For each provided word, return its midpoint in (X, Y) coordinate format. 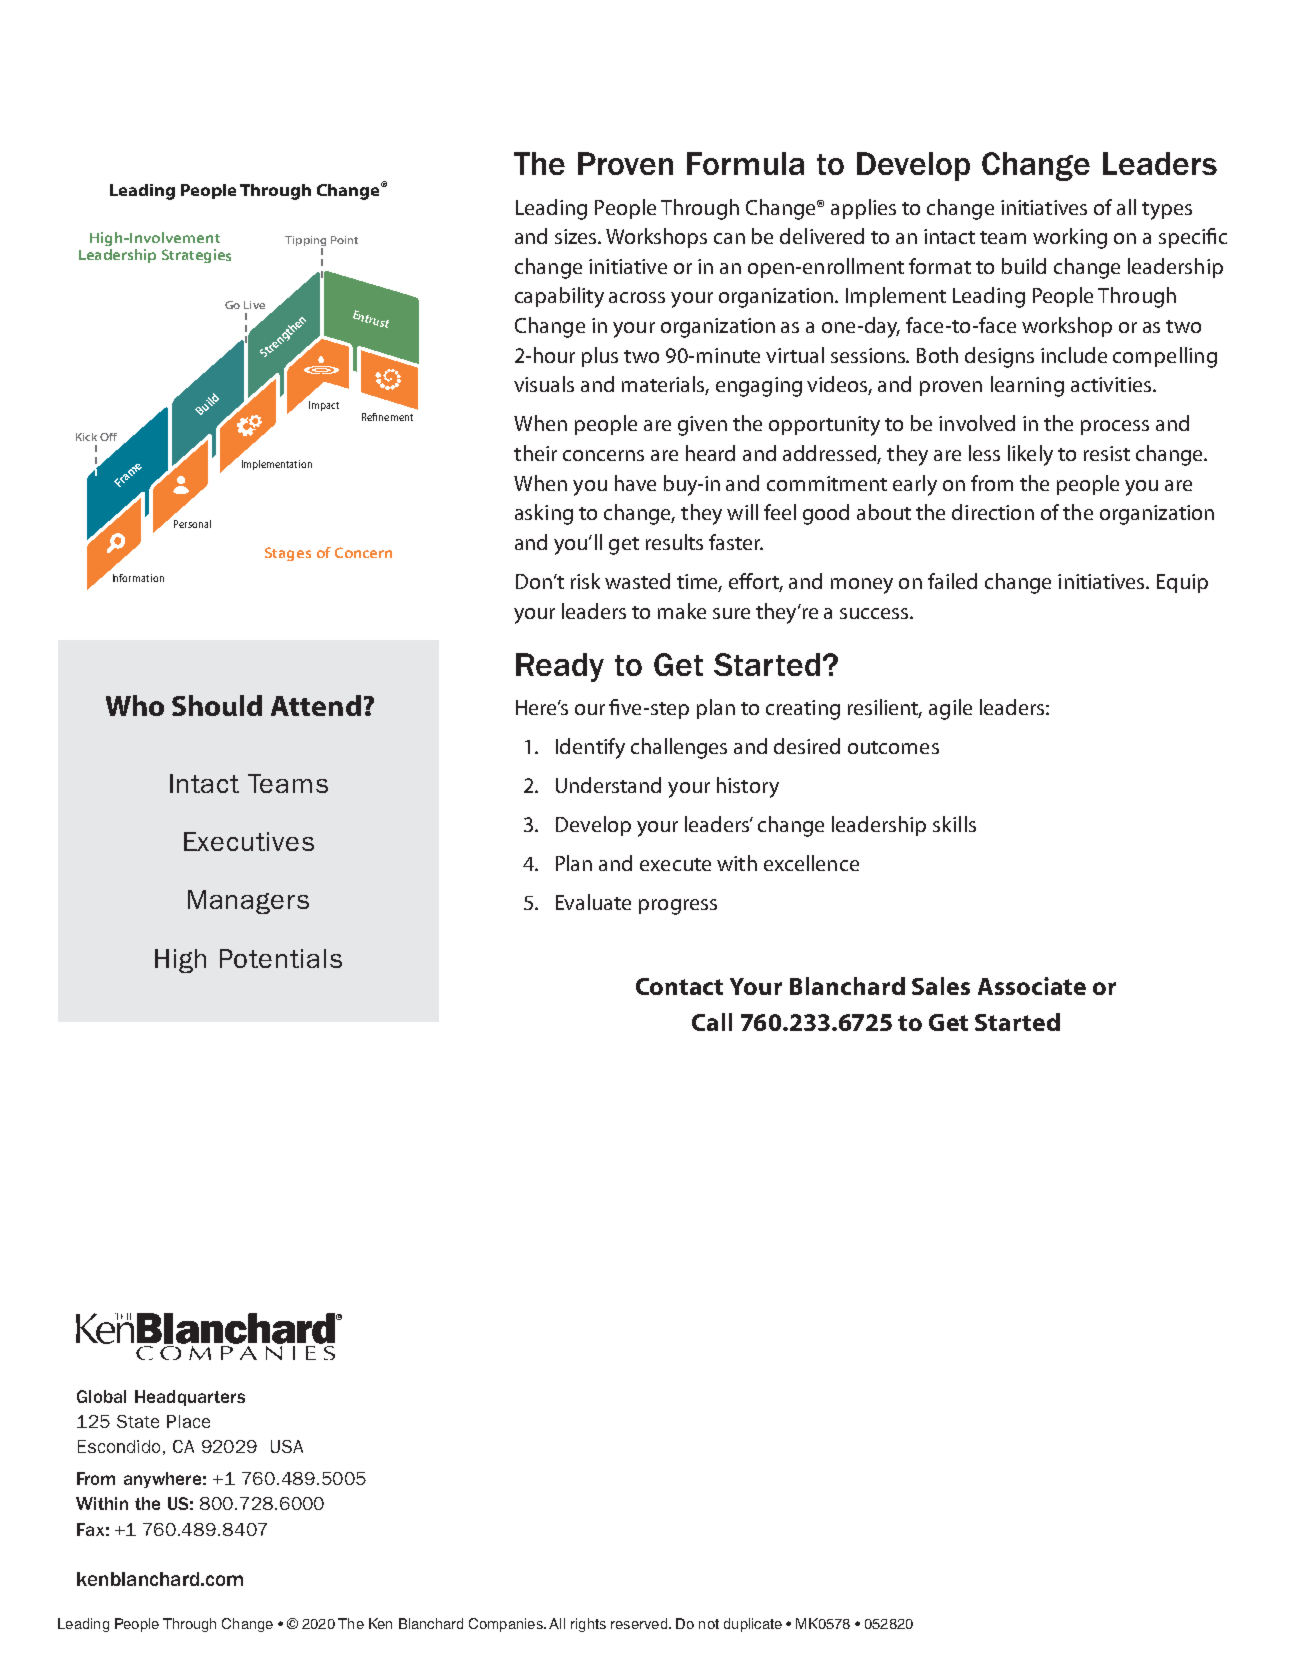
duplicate (753, 1625)
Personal (192, 524)
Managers (248, 902)
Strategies (196, 256)
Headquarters (190, 1398)
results (674, 542)
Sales (941, 986)
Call (712, 1022)
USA (287, 1446)
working (1070, 238)
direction (993, 512)
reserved (640, 1623)
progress (678, 907)
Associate (1032, 986)
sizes (577, 236)
